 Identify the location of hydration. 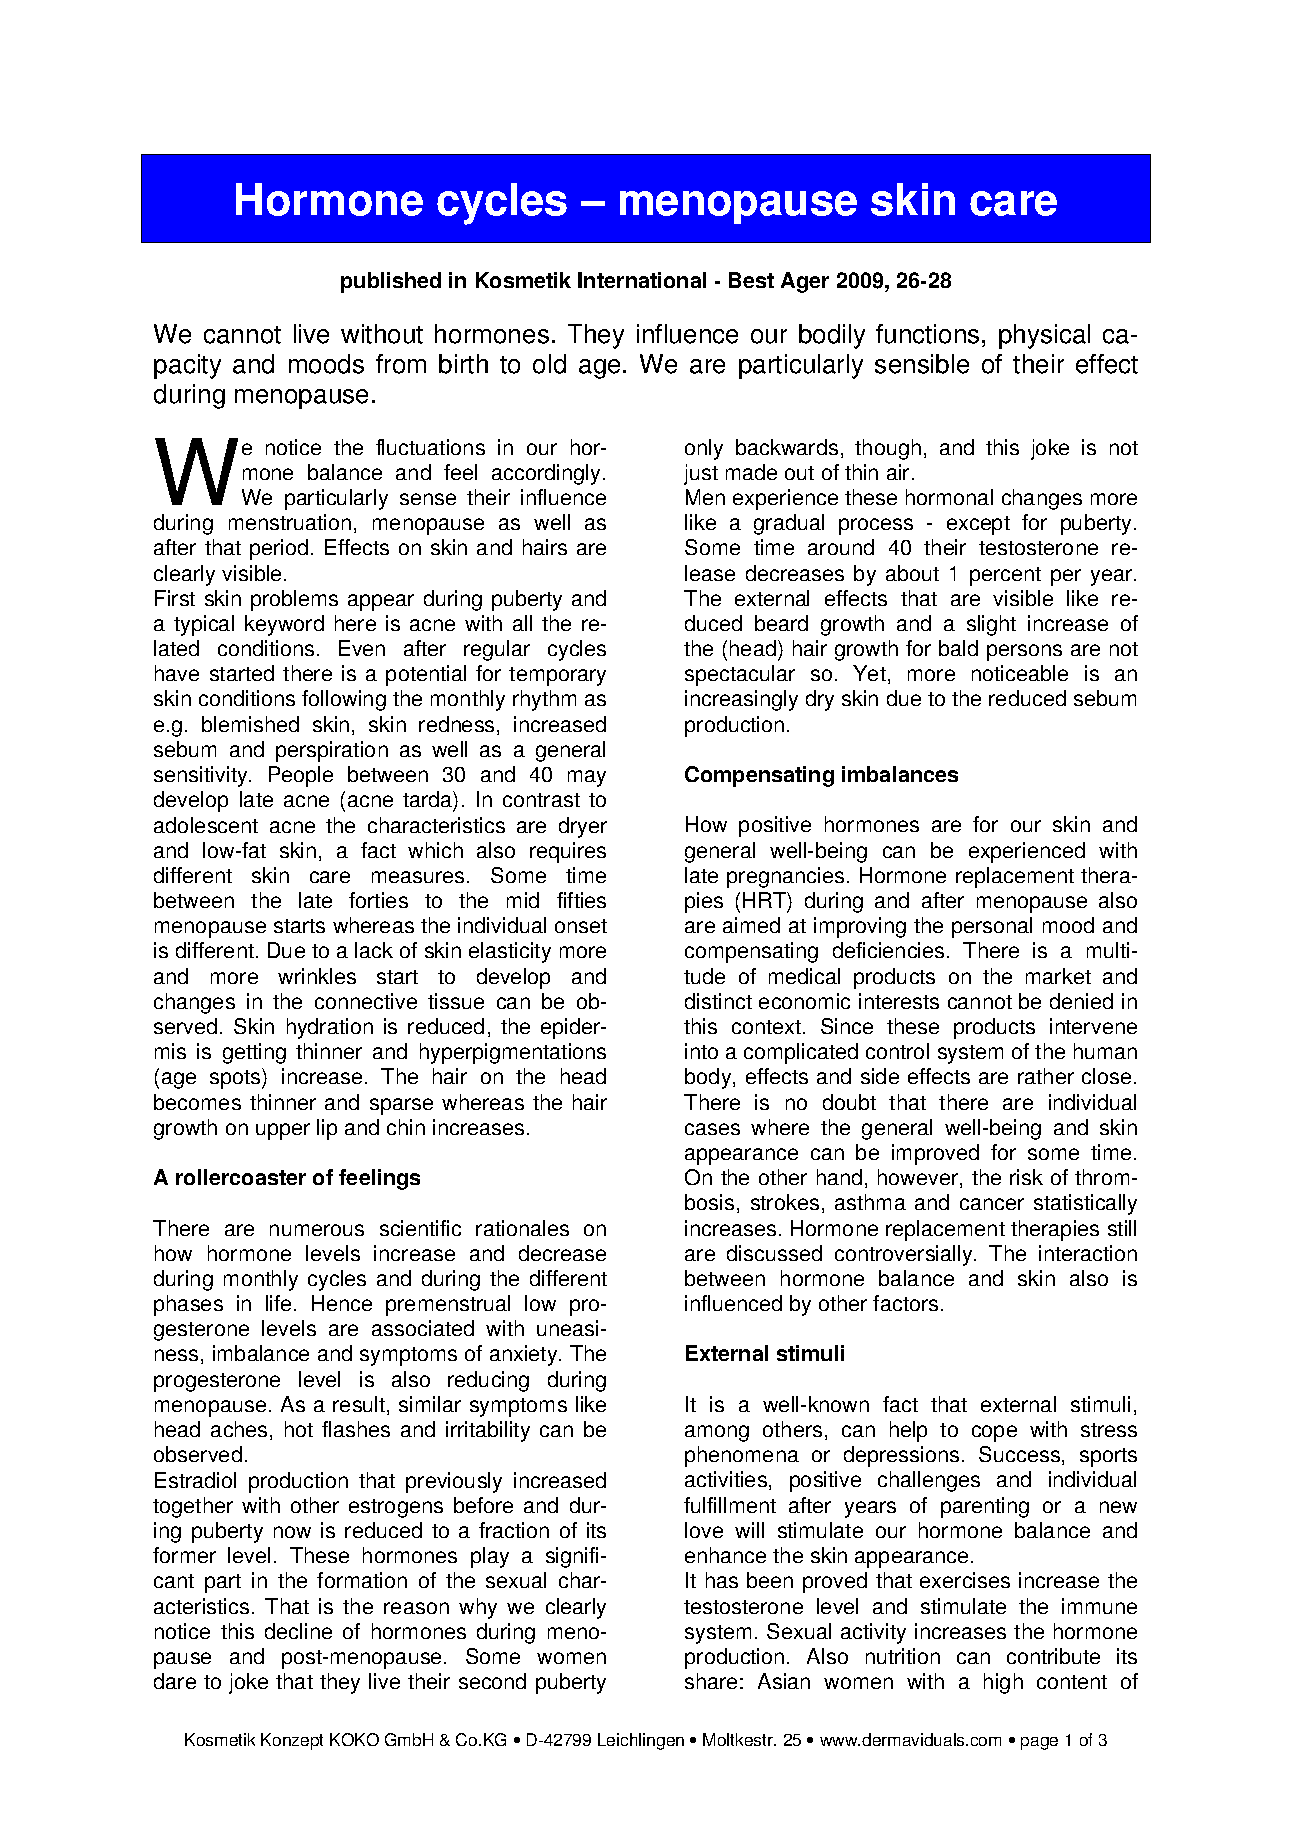
(330, 1028).
